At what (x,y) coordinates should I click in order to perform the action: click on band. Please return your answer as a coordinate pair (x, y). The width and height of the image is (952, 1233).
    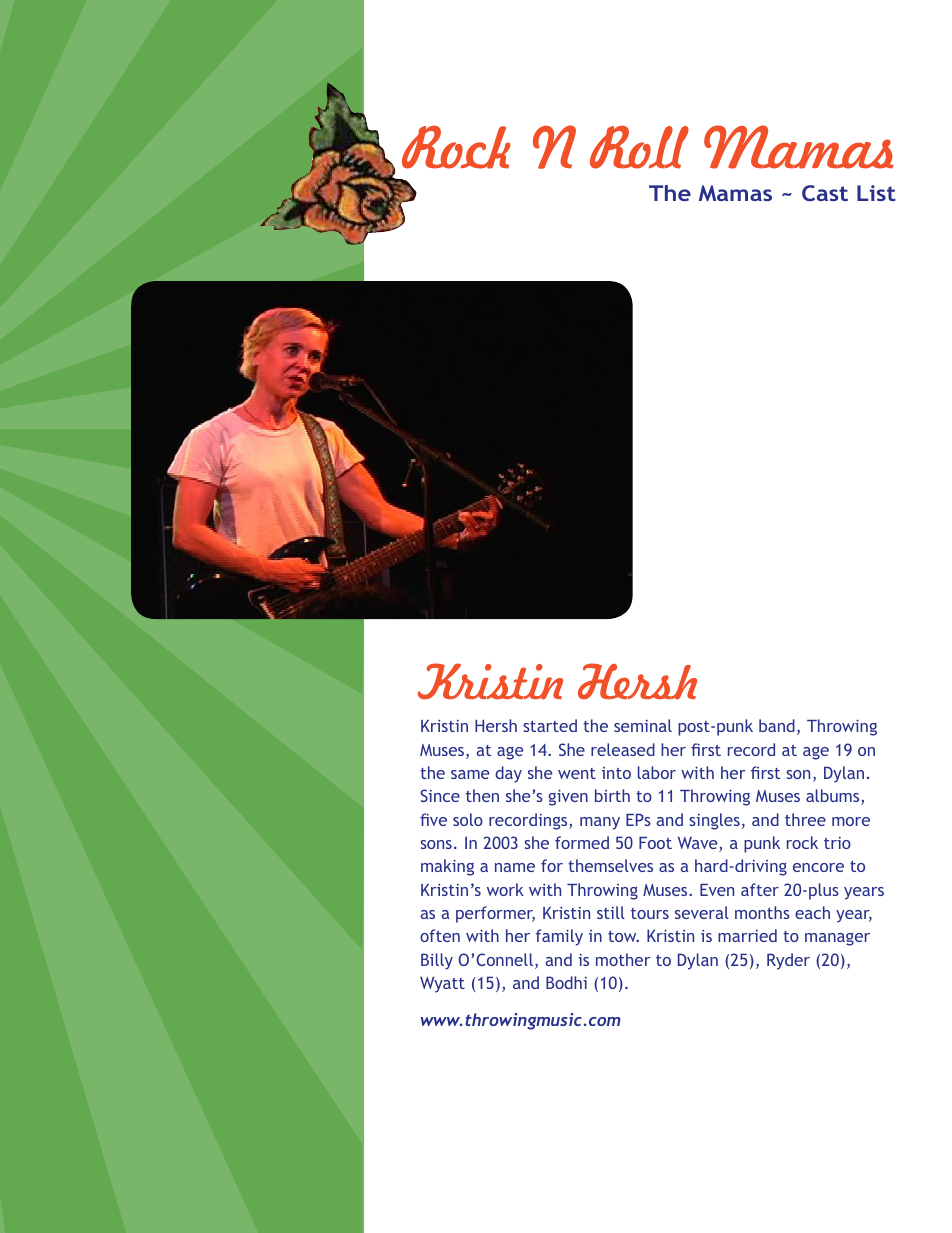
    Looking at the image, I should click on (777, 725).
